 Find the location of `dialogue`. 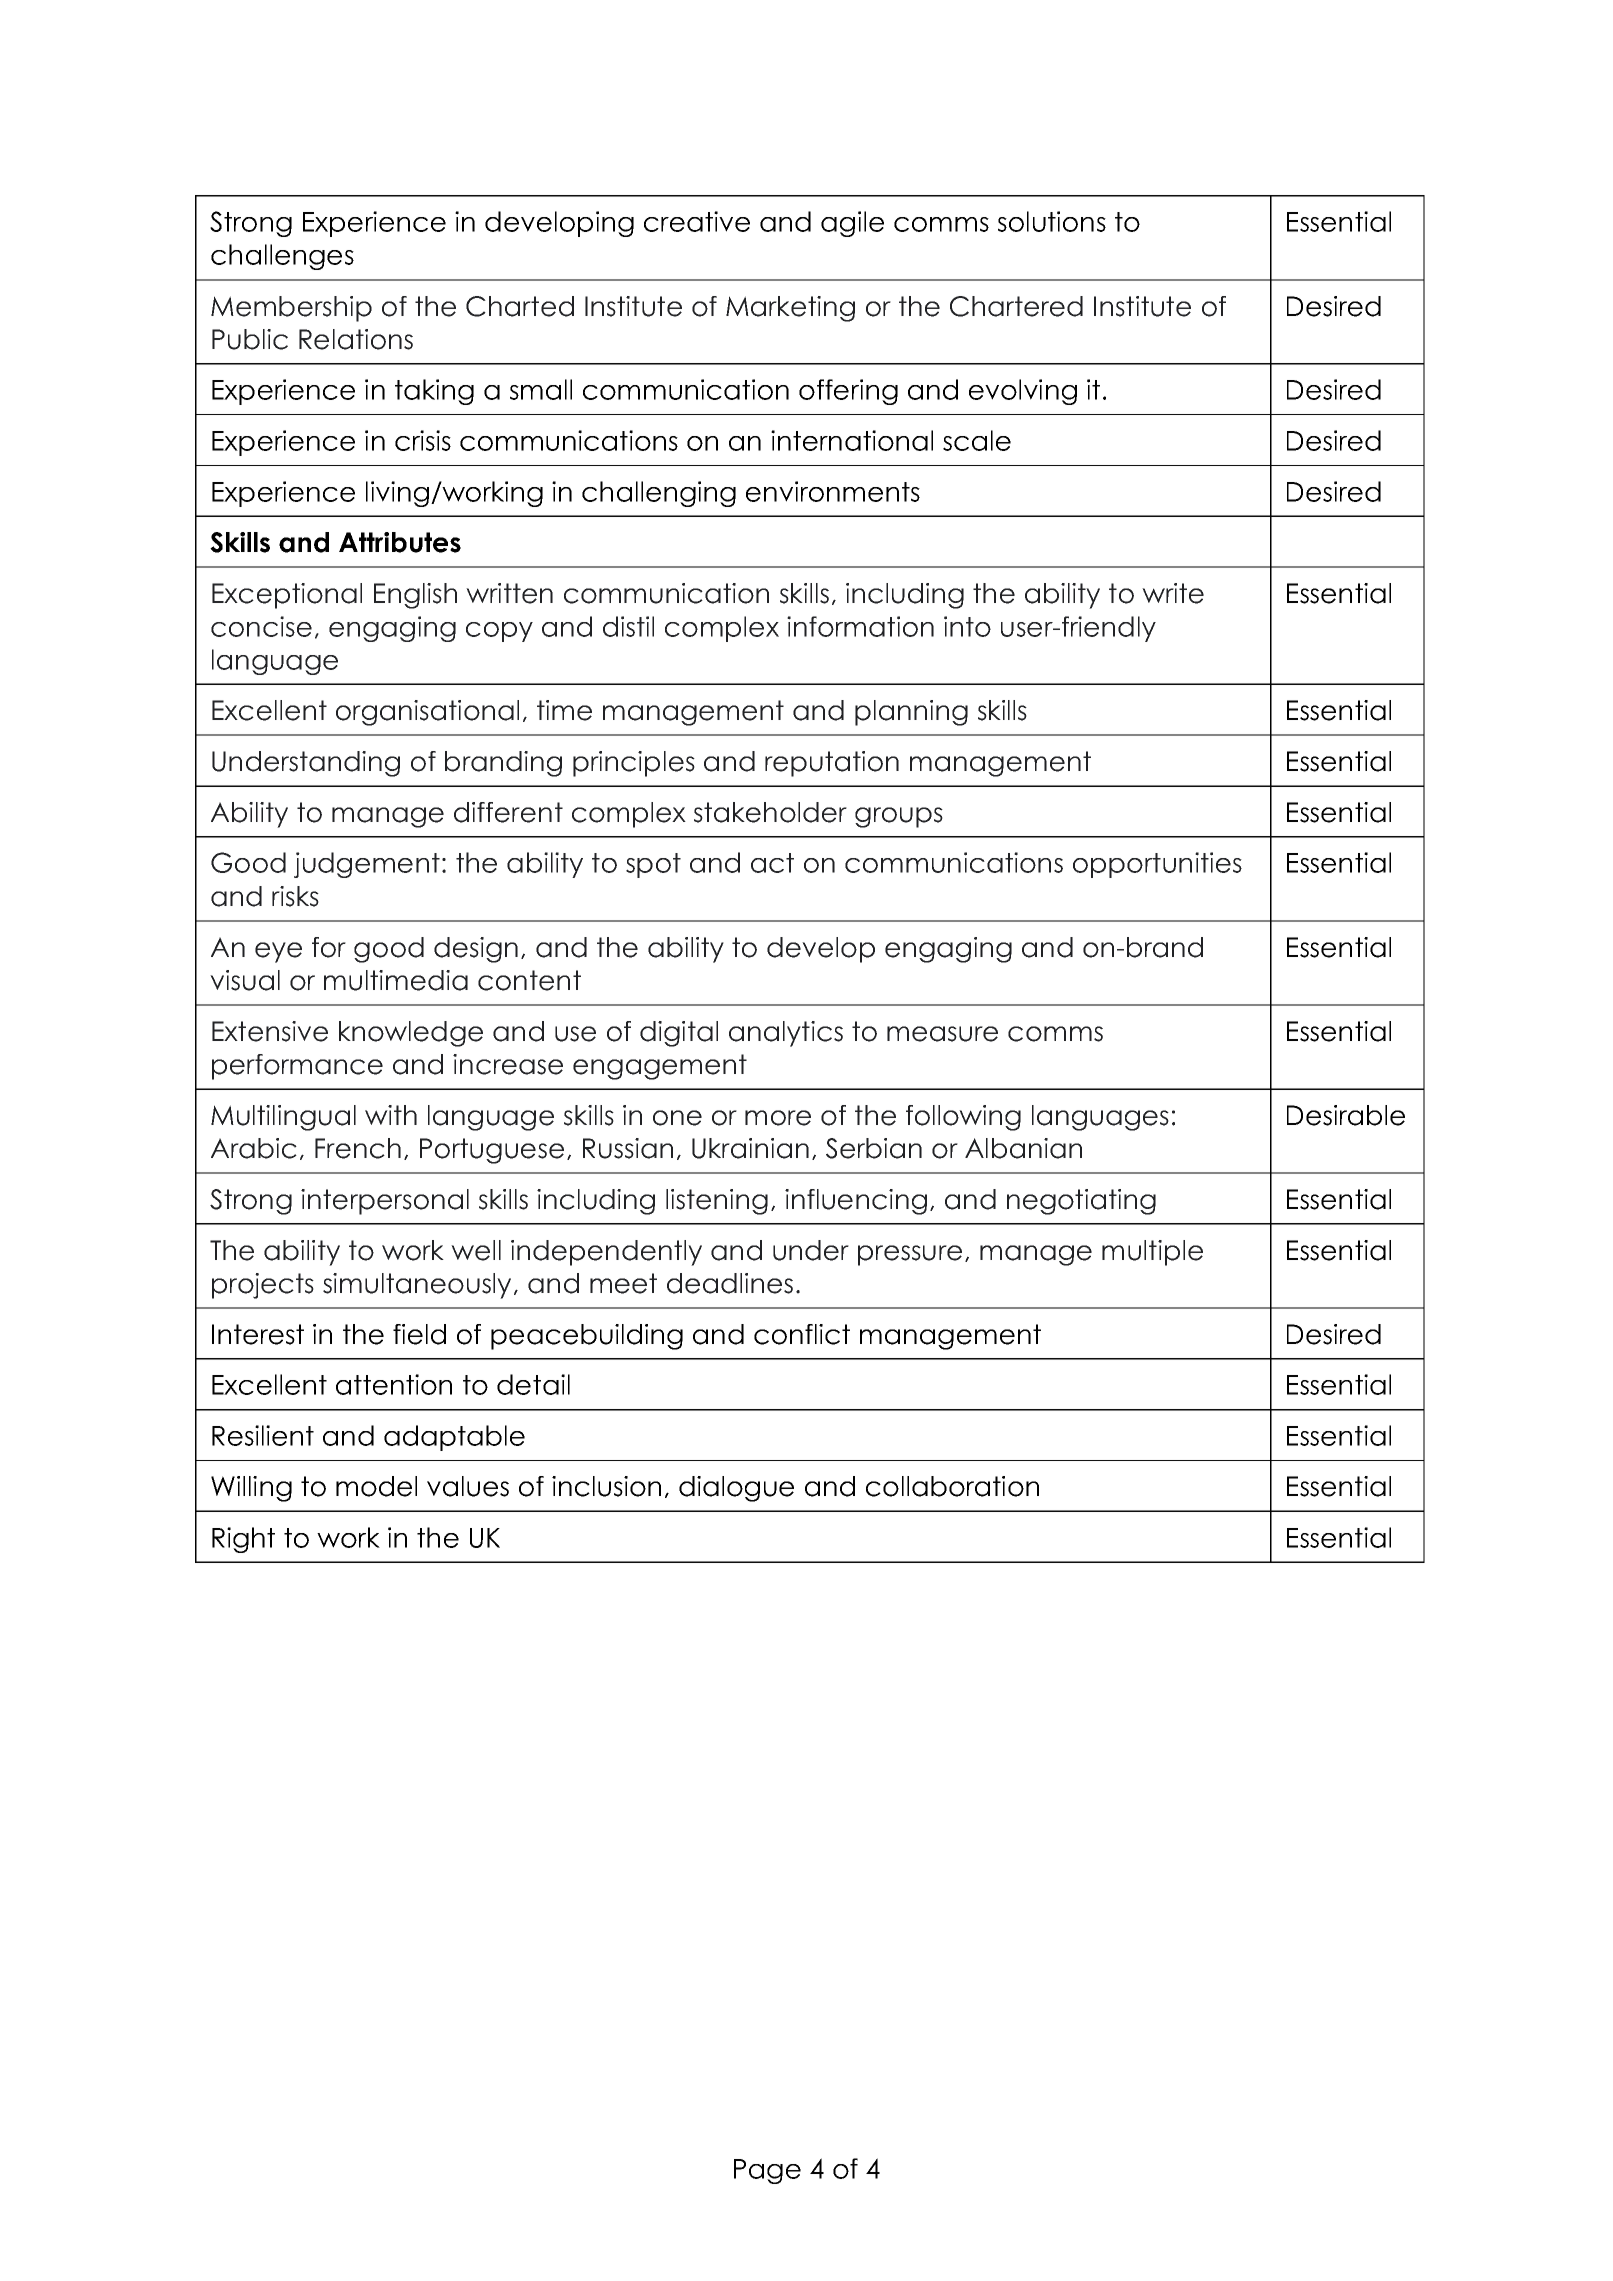

dialogue is located at coordinates (736, 1489).
